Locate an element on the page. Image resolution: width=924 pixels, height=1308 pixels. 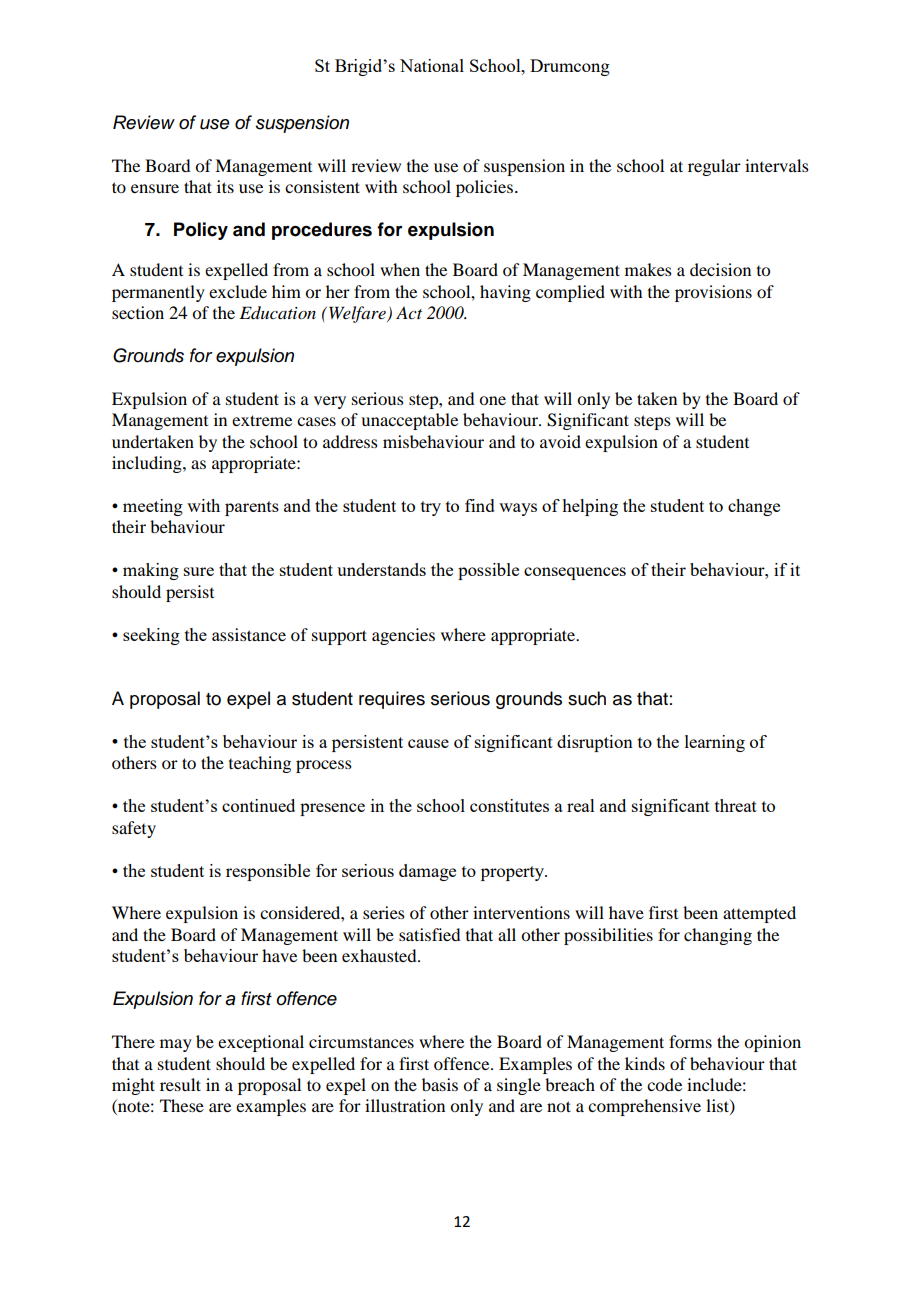
code is located at coordinates (664, 1084).
